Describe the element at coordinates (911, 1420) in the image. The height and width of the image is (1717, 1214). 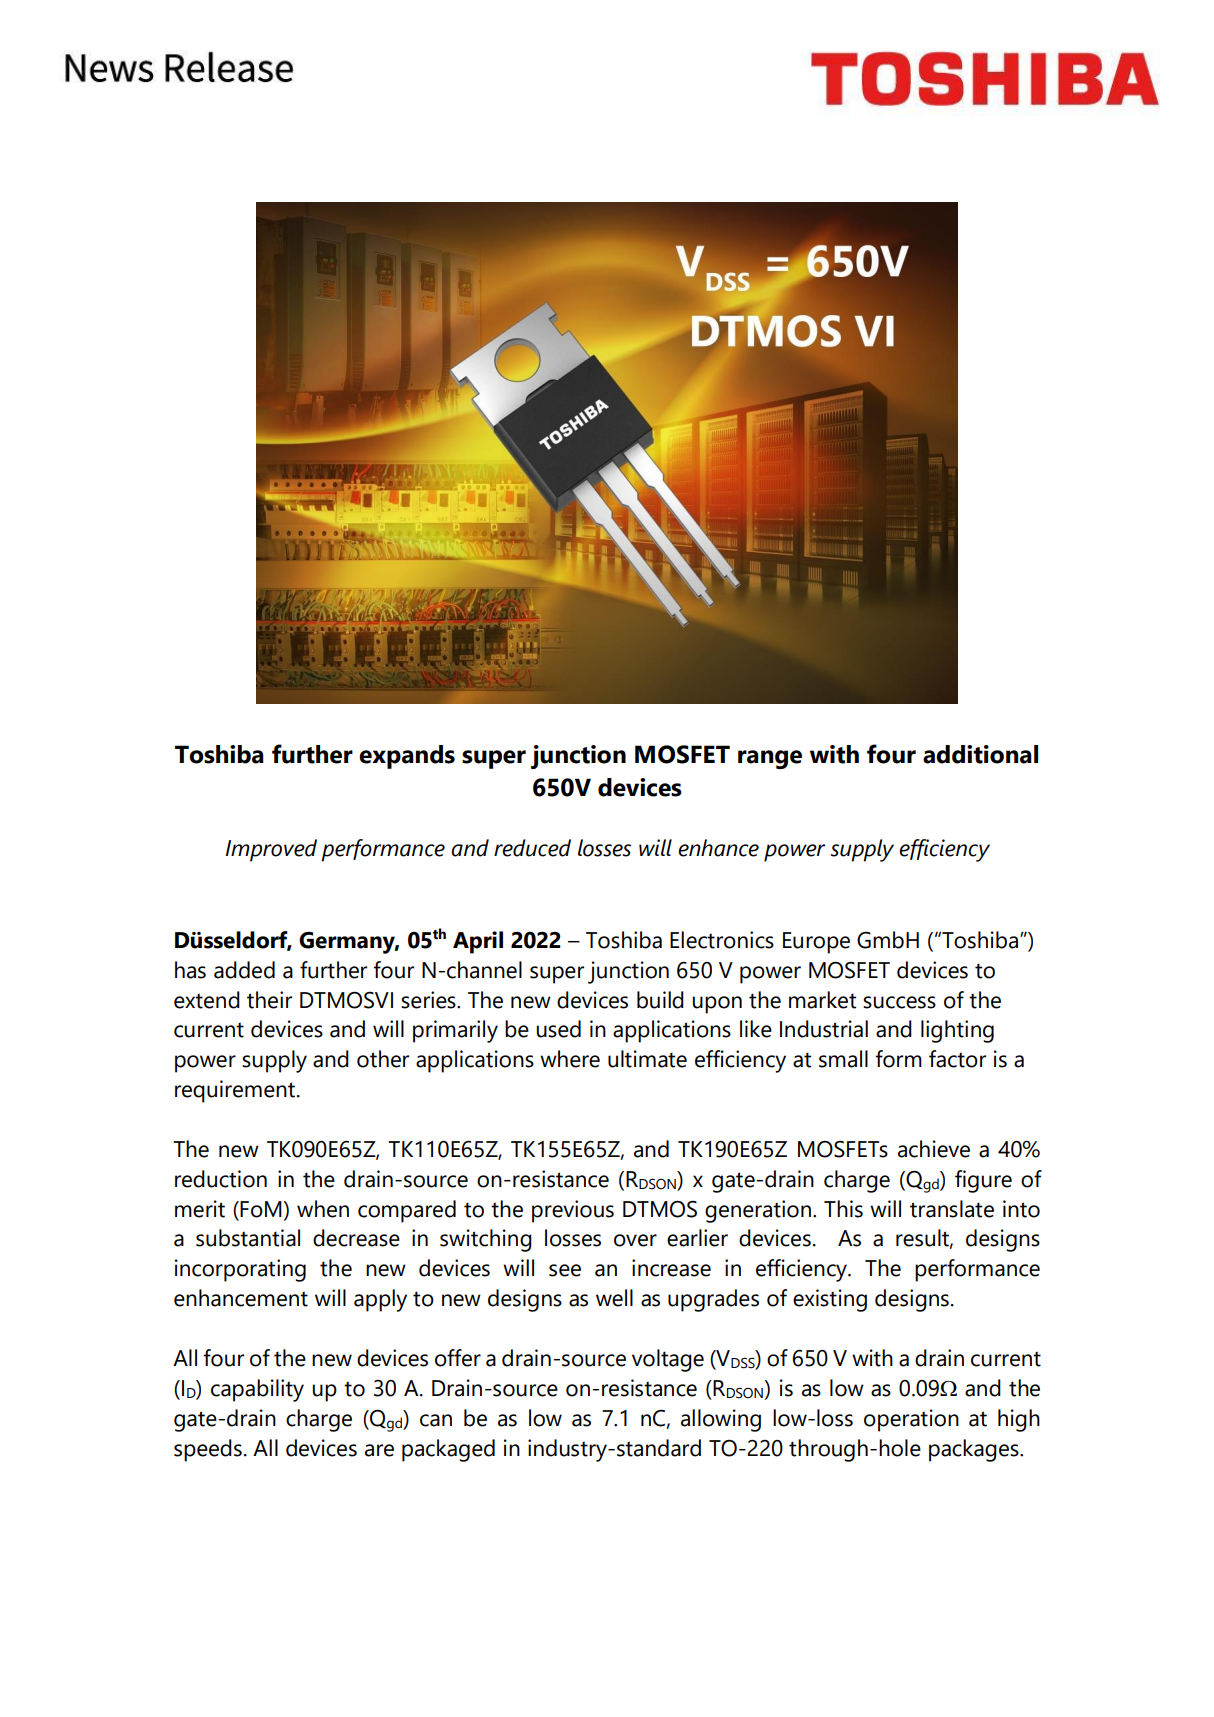
I see `operation` at that location.
